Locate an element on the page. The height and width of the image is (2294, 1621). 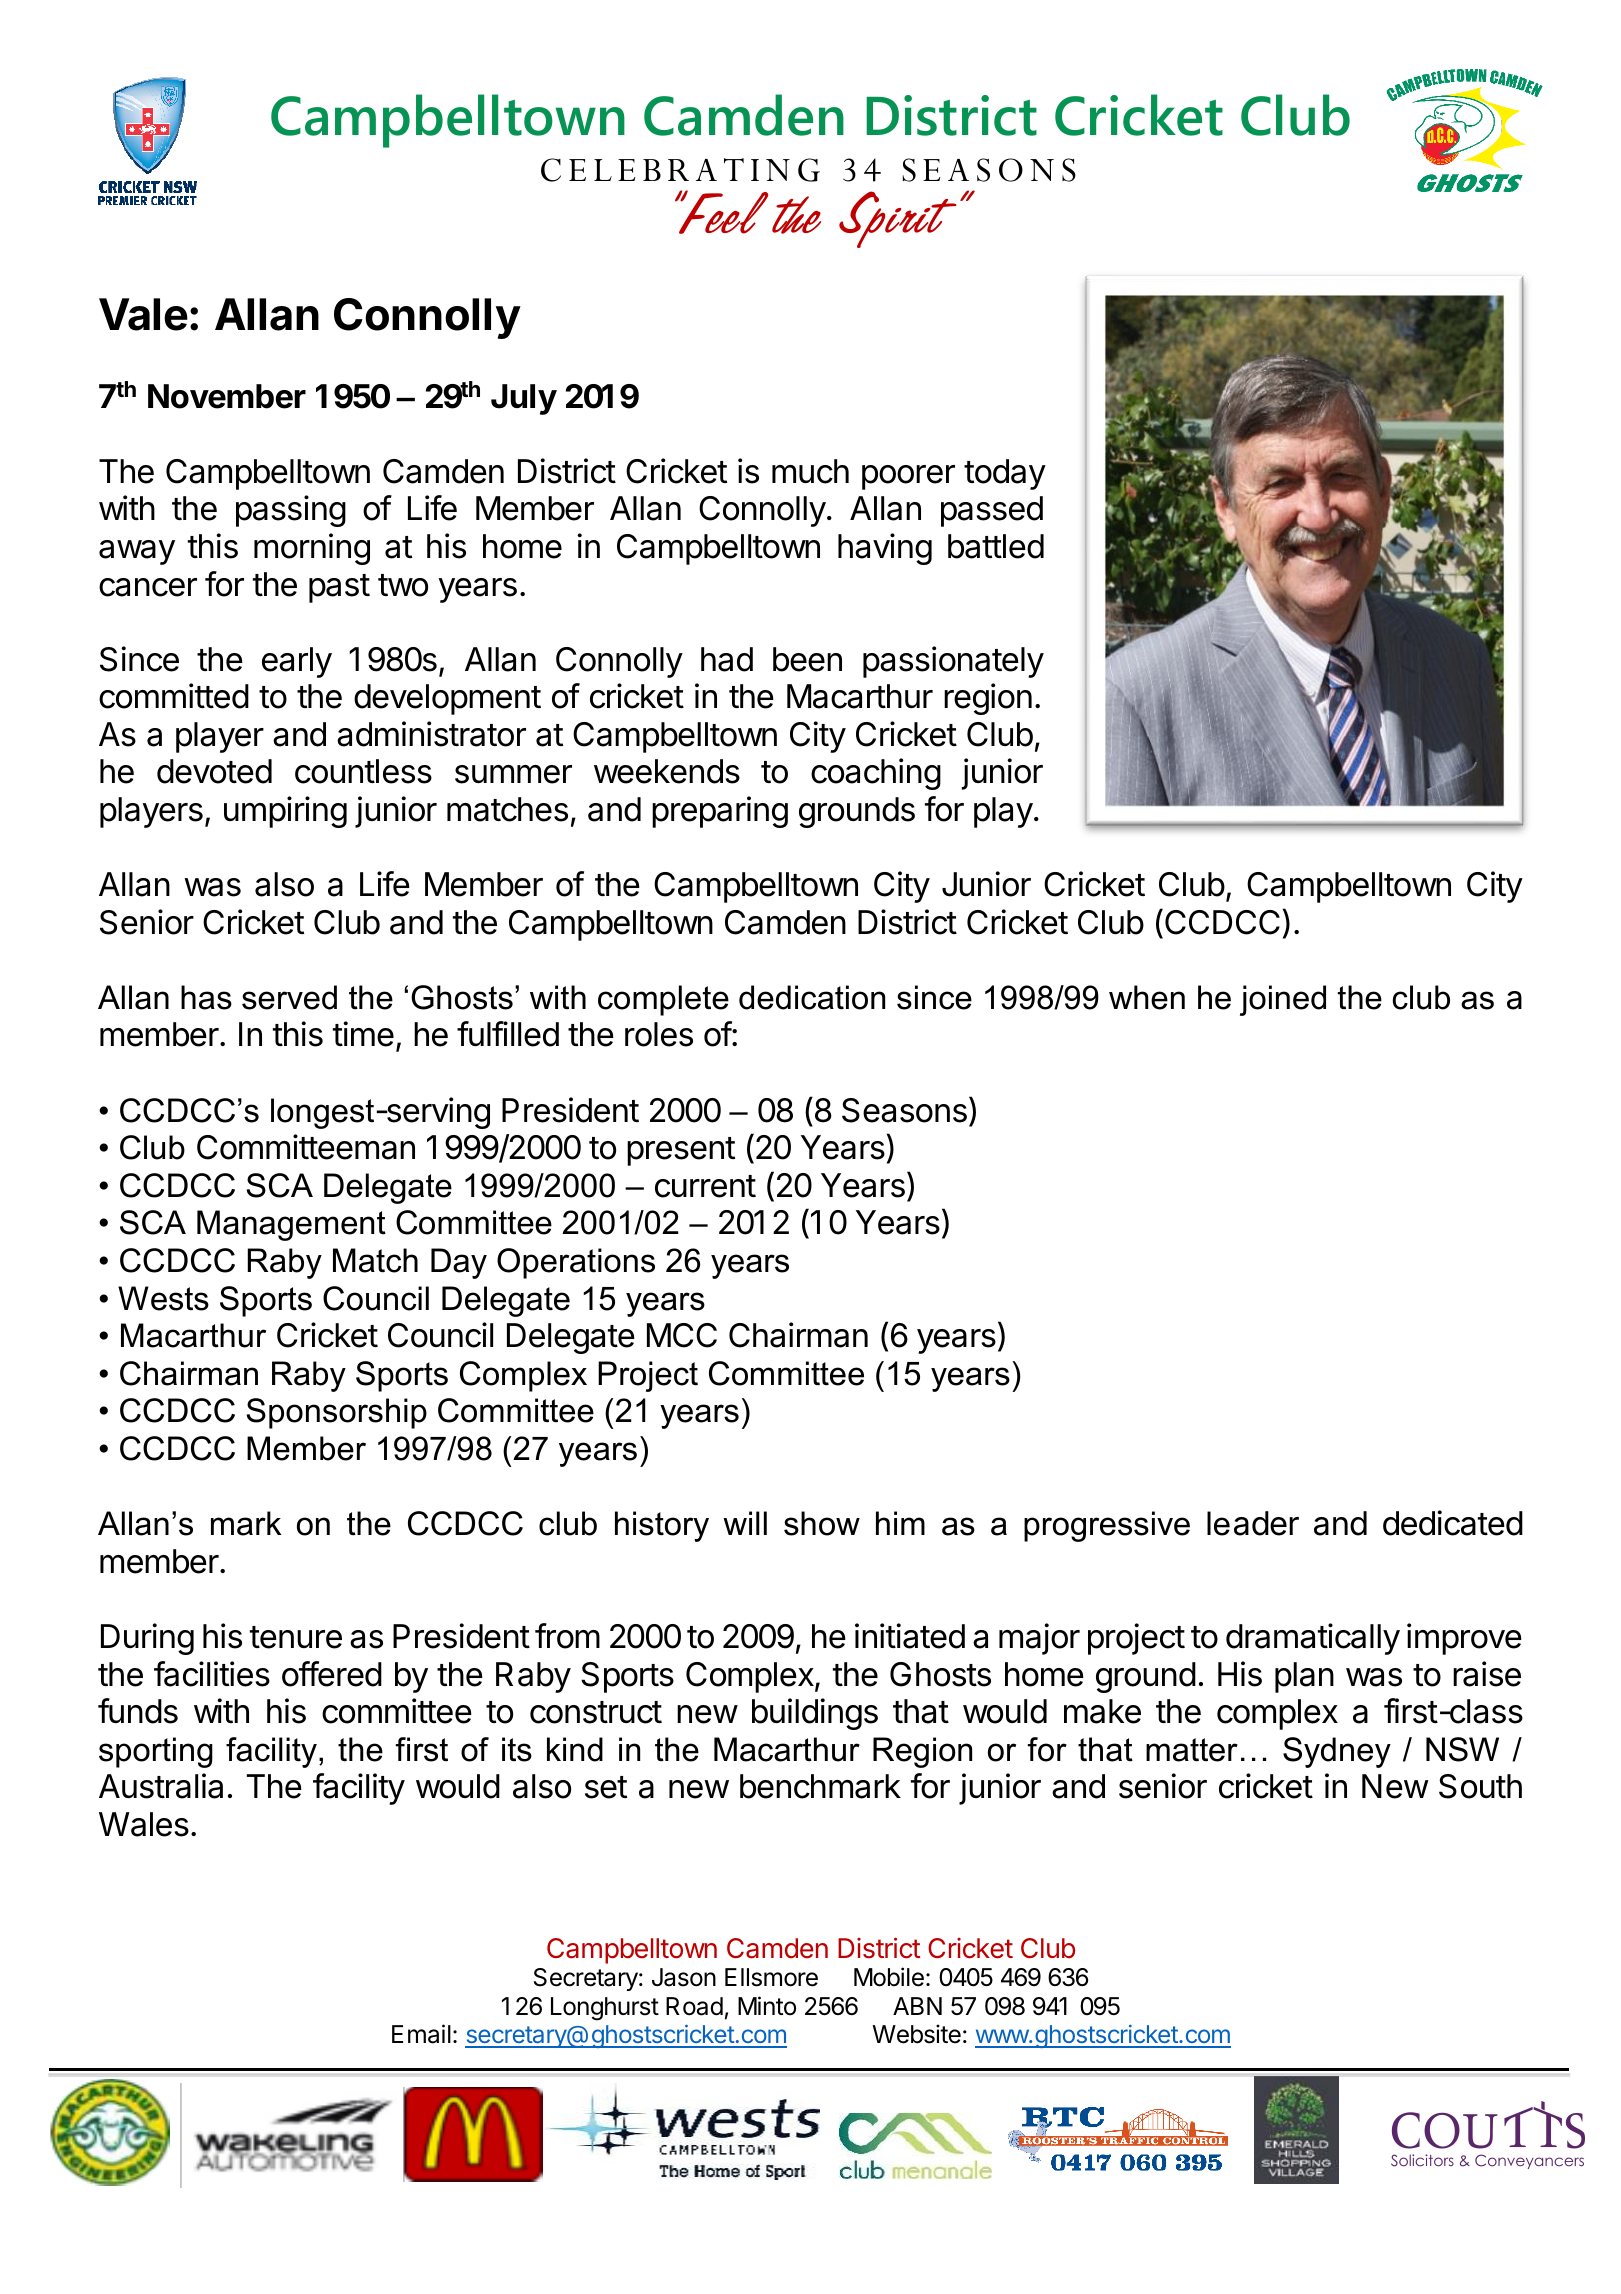
show is located at coordinates (822, 1523).
